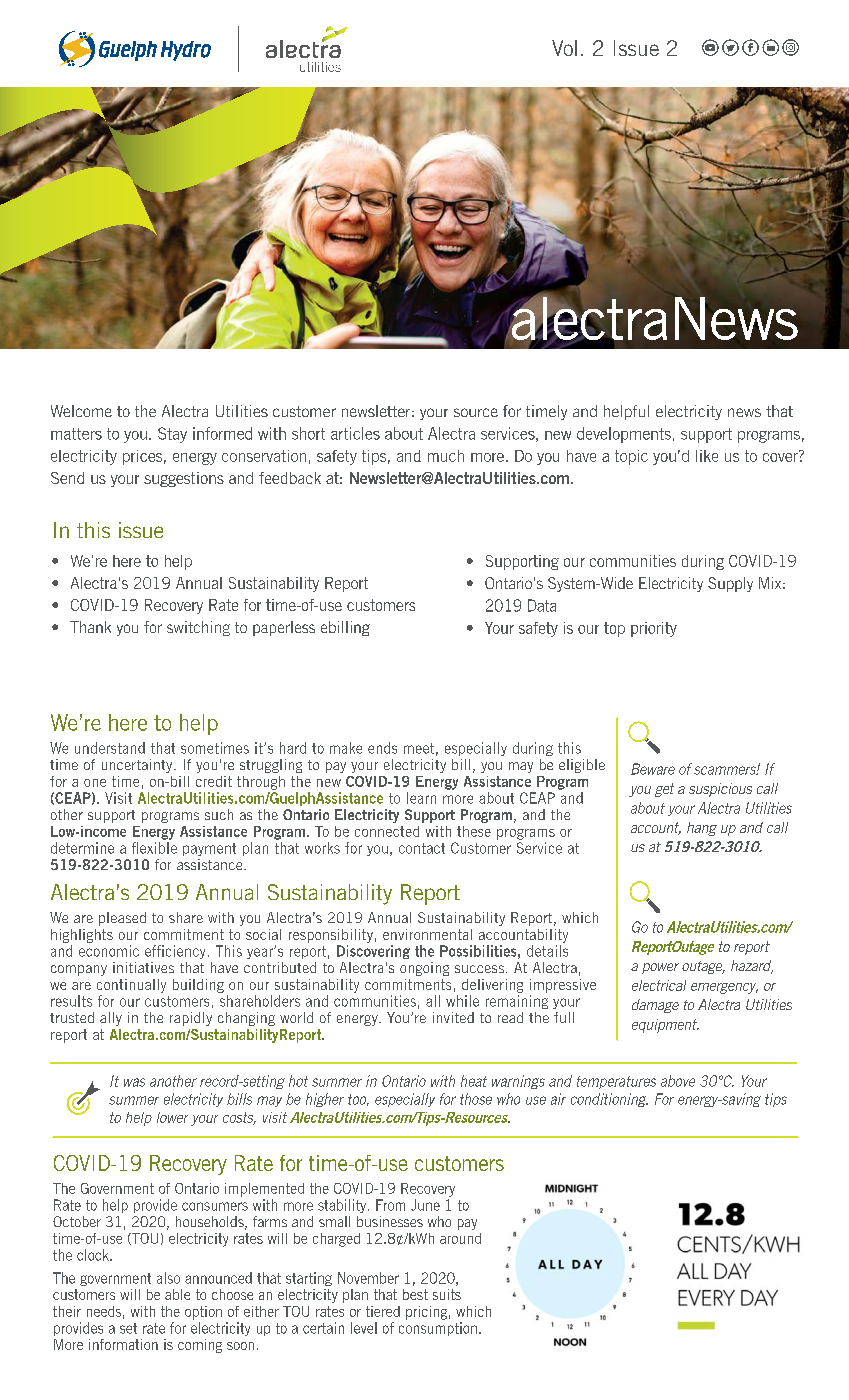 This screenshot has height=1400, width=849. I want to click on initiatives, so click(143, 967).
